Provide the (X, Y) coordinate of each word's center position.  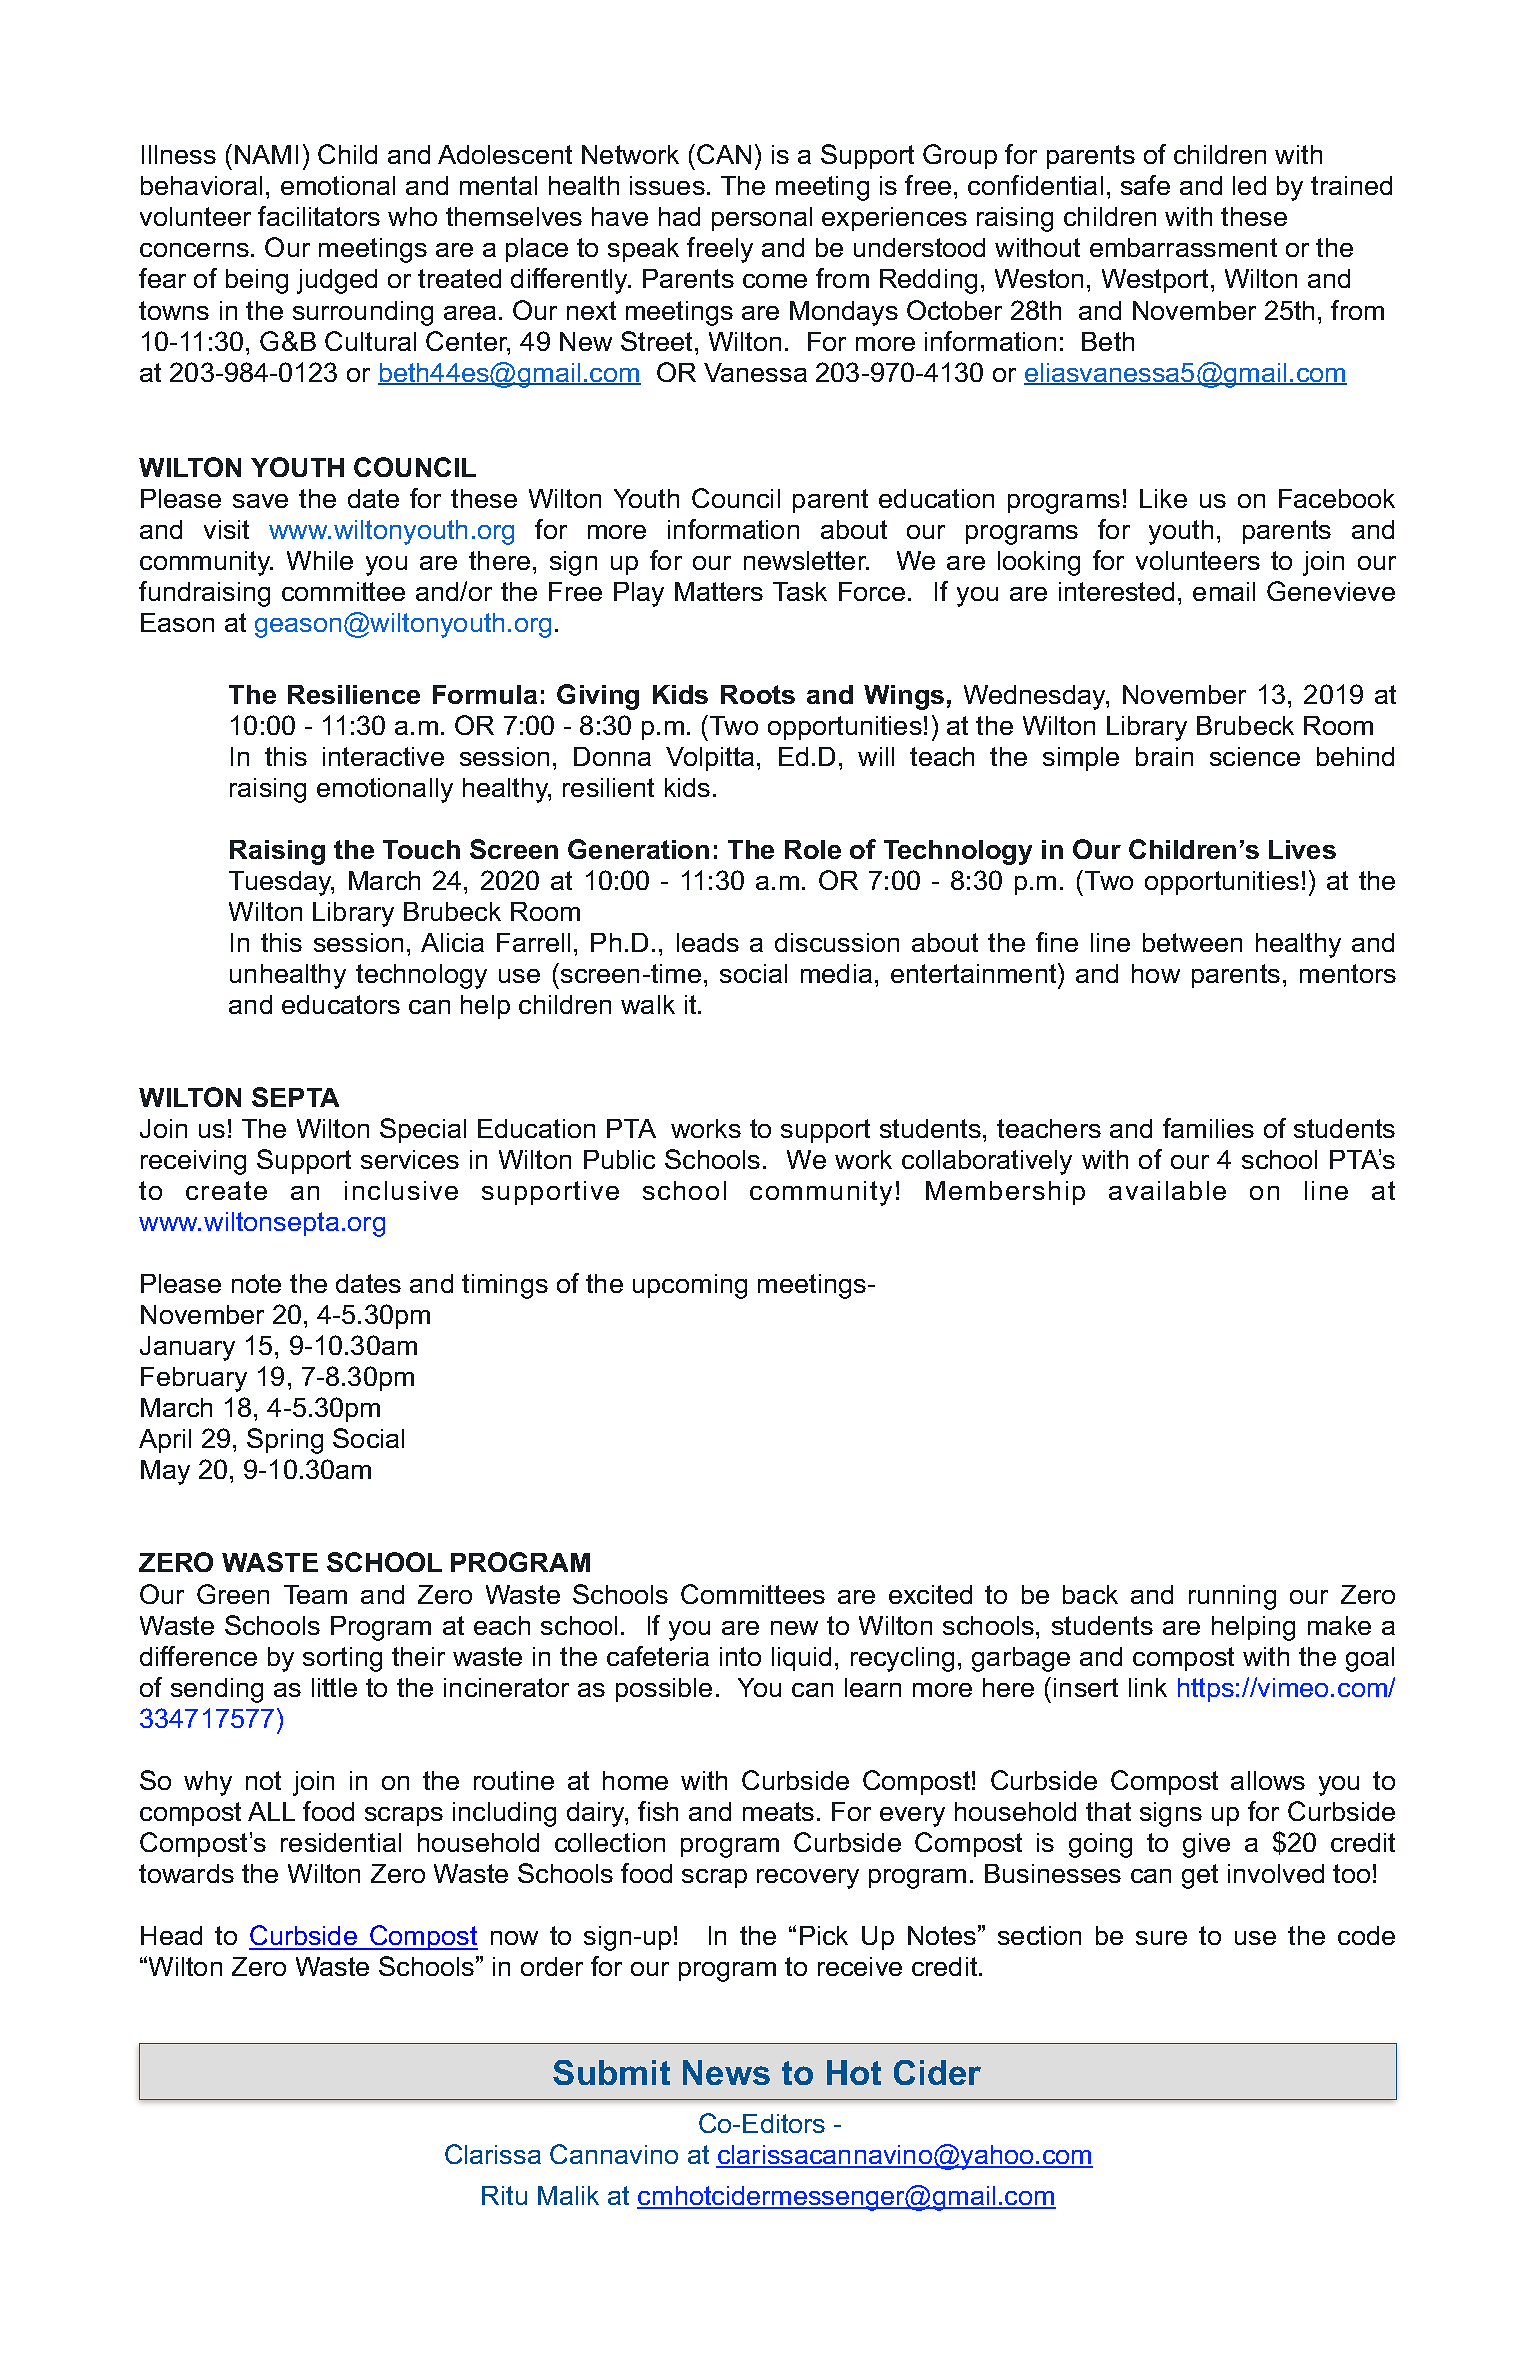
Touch (421, 849)
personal (762, 219)
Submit (611, 2072)
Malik (568, 2195)
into (740, 1656)
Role (813, 849)
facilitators (319, 216)
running (1232, 1597)
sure (1161, 1938)
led (1249, 185)
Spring (285, 1441)
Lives (1302, 849)
